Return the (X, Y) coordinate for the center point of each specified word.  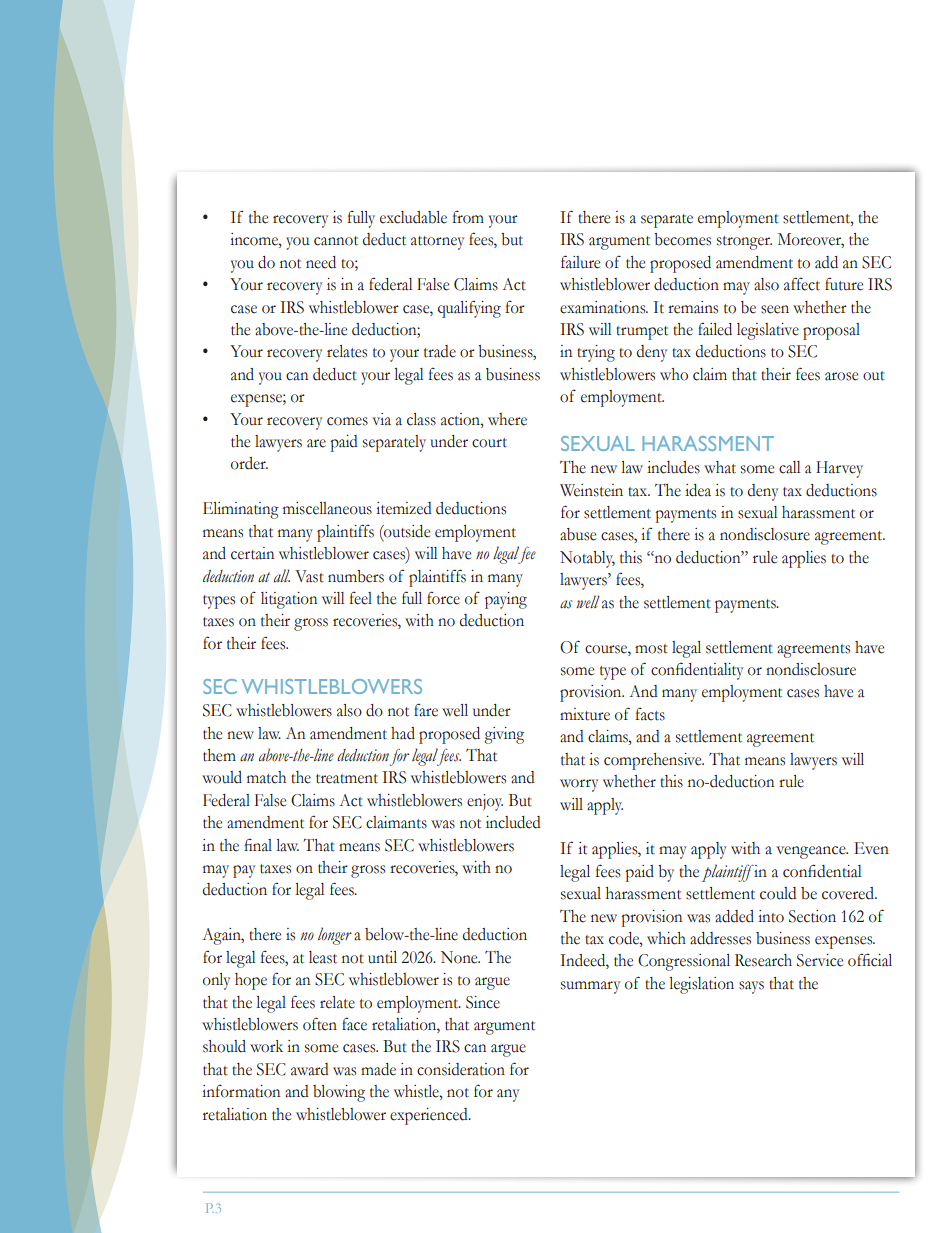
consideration (461, 1069)
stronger (744, 243)
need (321, 262)
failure (580, 262)
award (309, 1069)
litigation (289, 600)
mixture (585, 714)
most (651, 649)
